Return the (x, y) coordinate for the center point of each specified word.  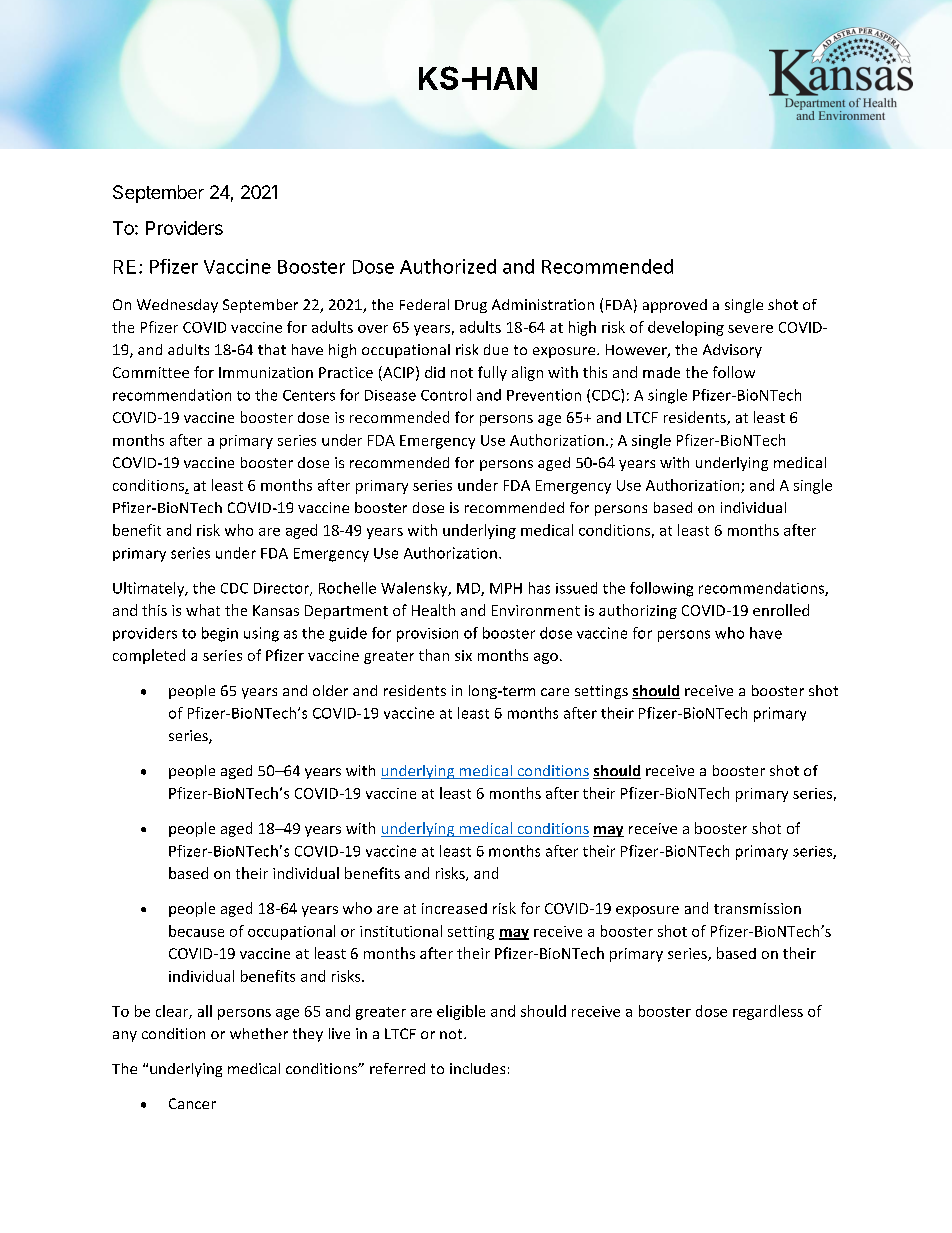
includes (477, 1068)
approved (675, 306)
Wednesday (177, 306)
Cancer (192, 1103)
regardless (768, 1012)
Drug (471, 306)
